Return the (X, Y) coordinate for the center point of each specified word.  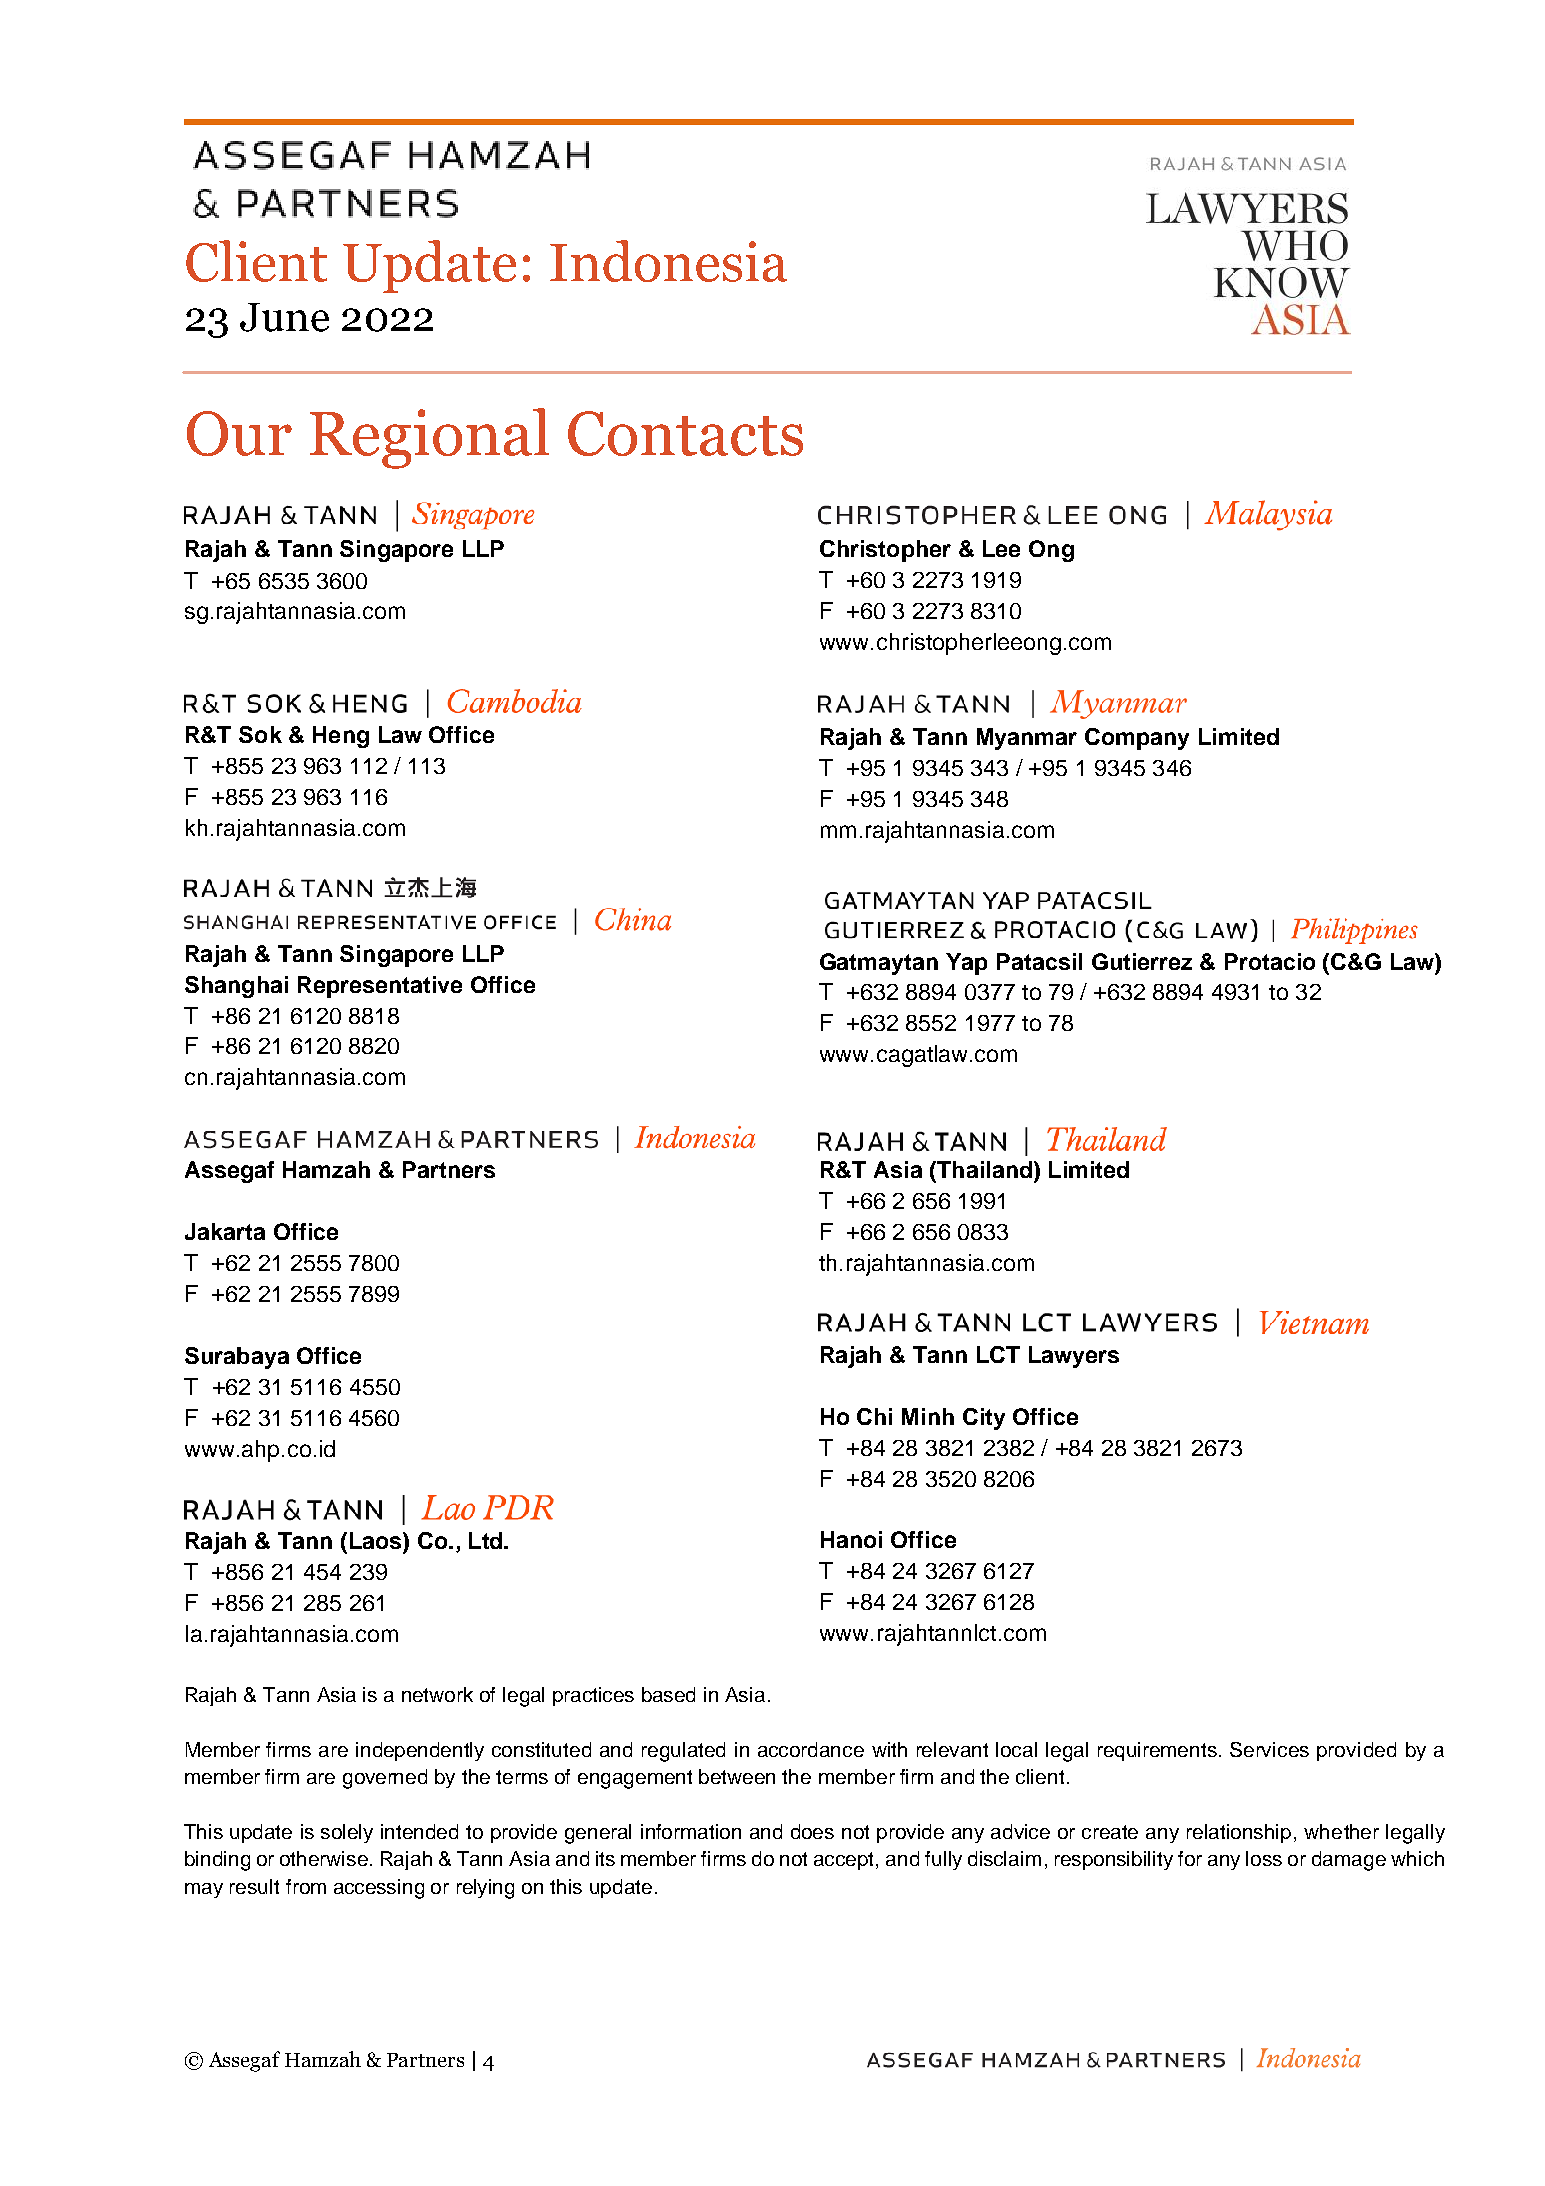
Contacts (685, 433)
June (284, 317)
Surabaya (237, 1358)
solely (347, 1833)
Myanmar (1027, 739)
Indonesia (668, 261)
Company (1137, 739)
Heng (341, 737)
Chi (874, 1416)
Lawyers (1074, 1357)
